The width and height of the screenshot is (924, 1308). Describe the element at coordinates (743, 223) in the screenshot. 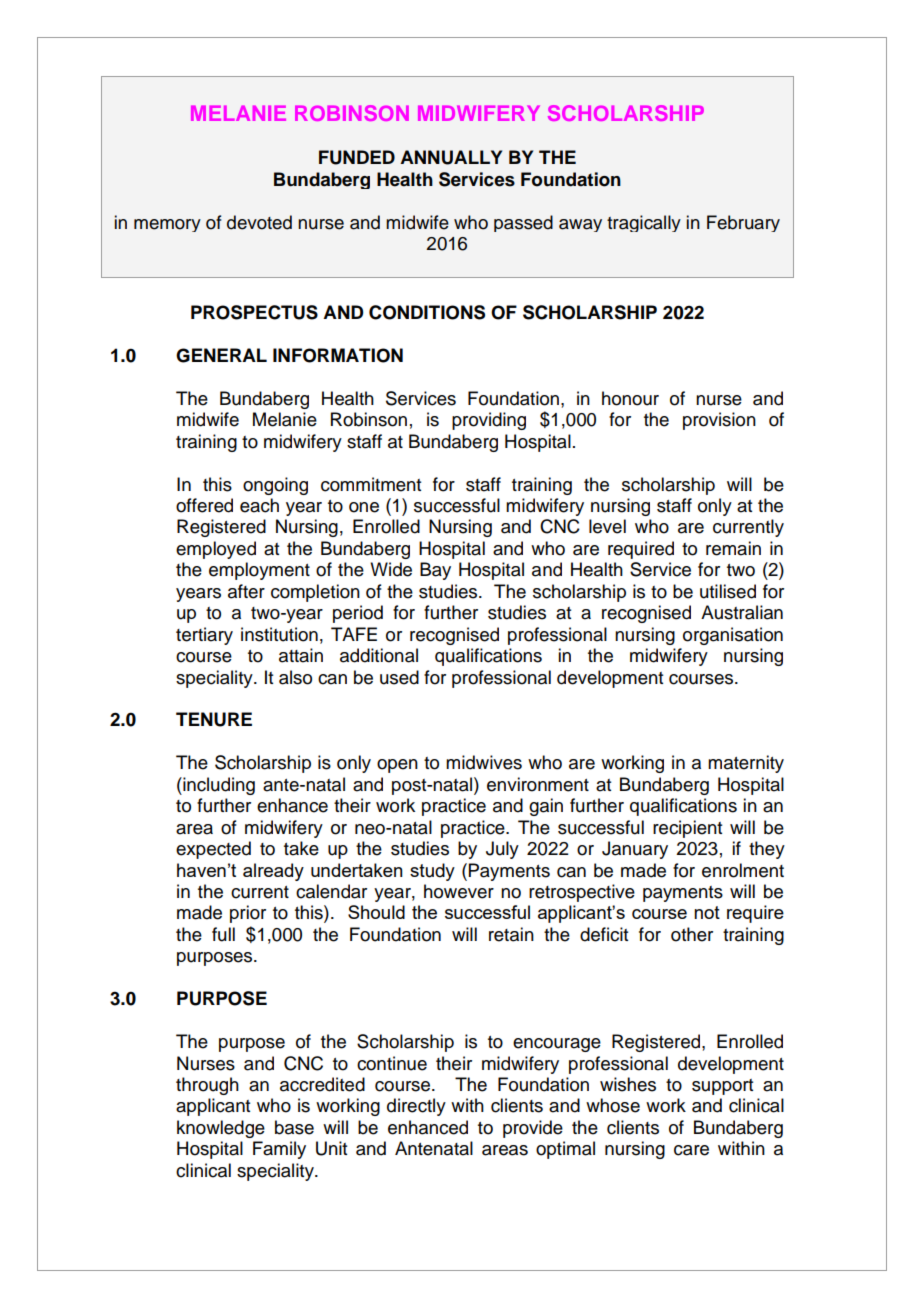

I see `February` at that location.
